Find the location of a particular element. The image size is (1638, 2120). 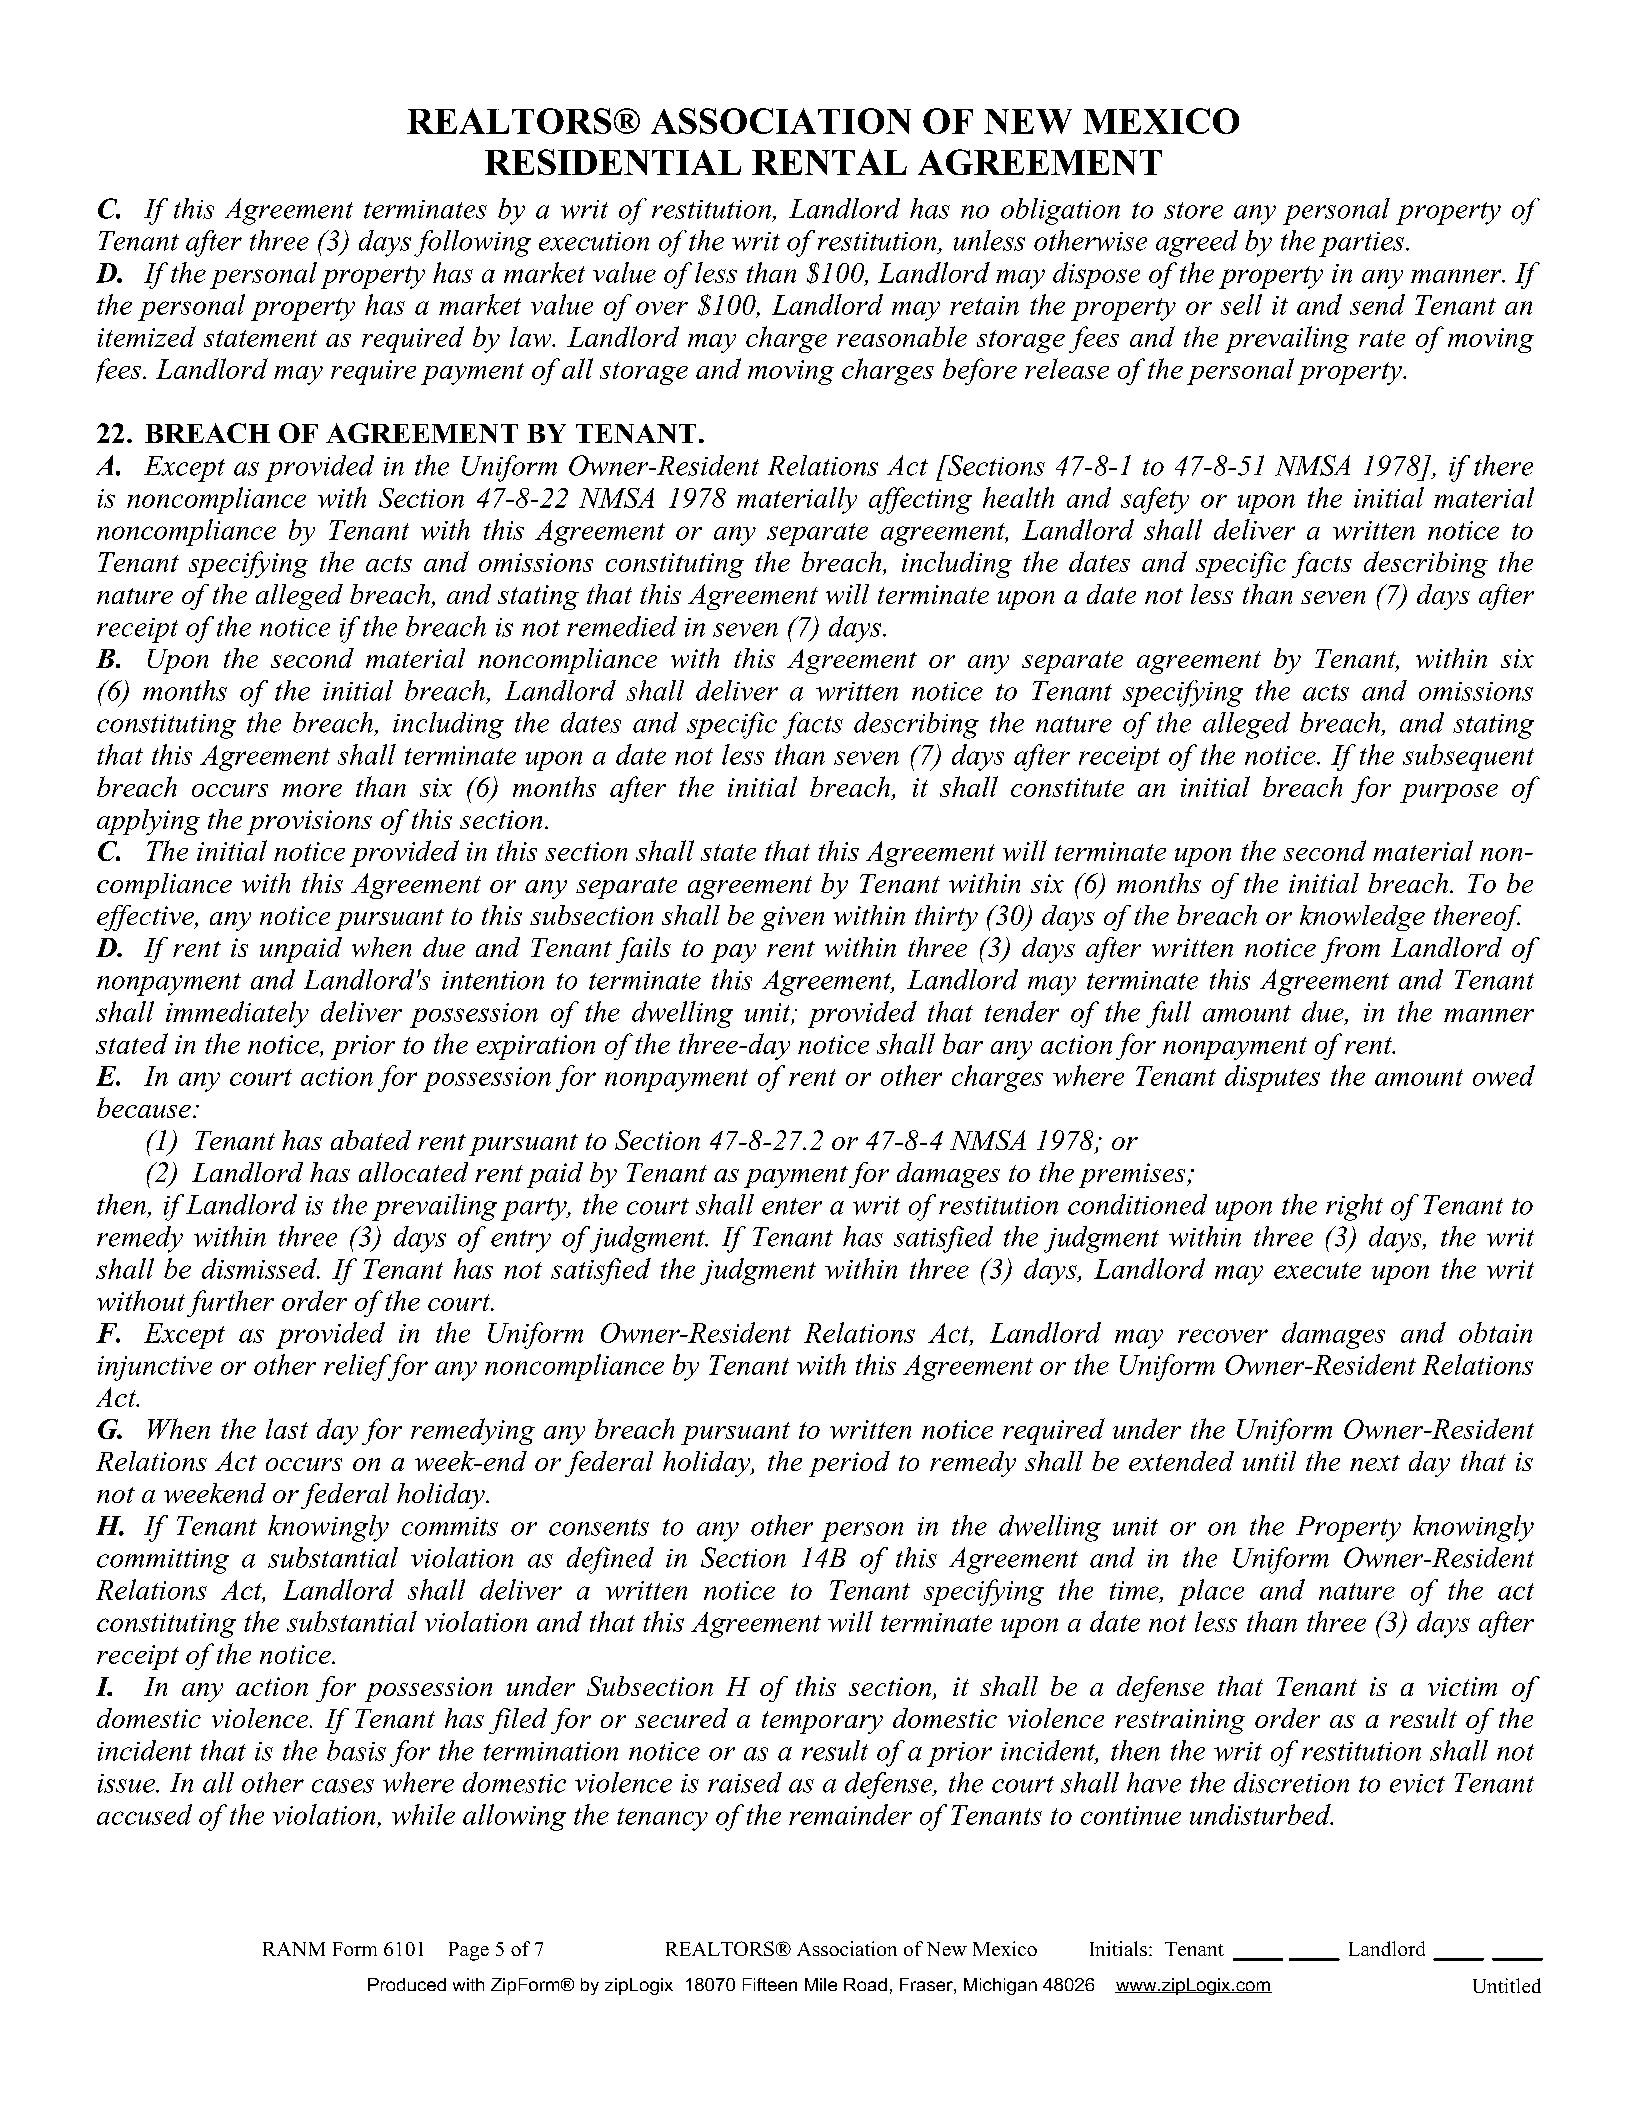

parties is located at coordinates (1361, 244).
